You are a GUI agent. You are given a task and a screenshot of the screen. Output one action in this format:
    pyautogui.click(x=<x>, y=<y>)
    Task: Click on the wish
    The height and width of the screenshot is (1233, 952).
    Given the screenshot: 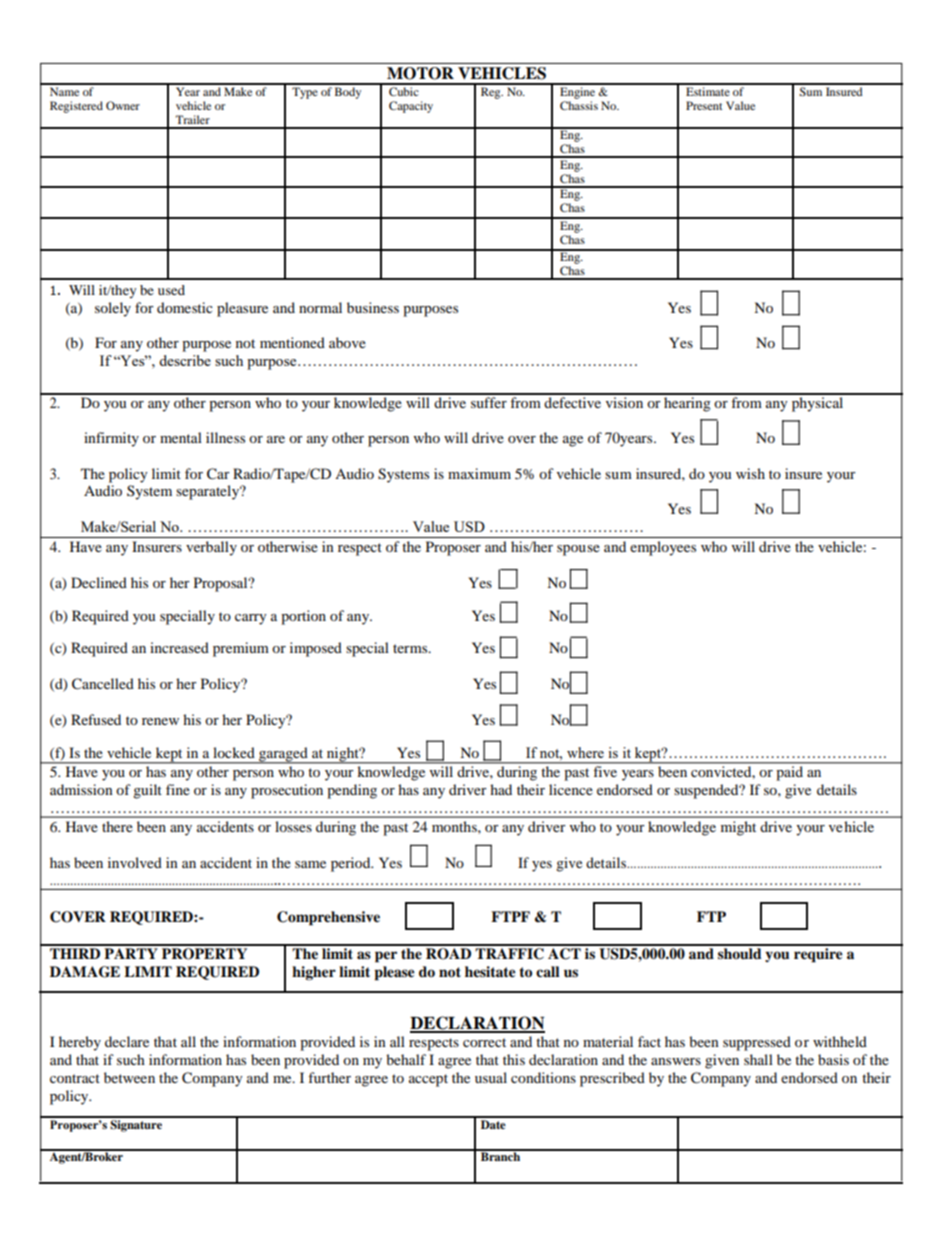 What is the action you would take?
    pyautogui.click(x=750, y=473)
